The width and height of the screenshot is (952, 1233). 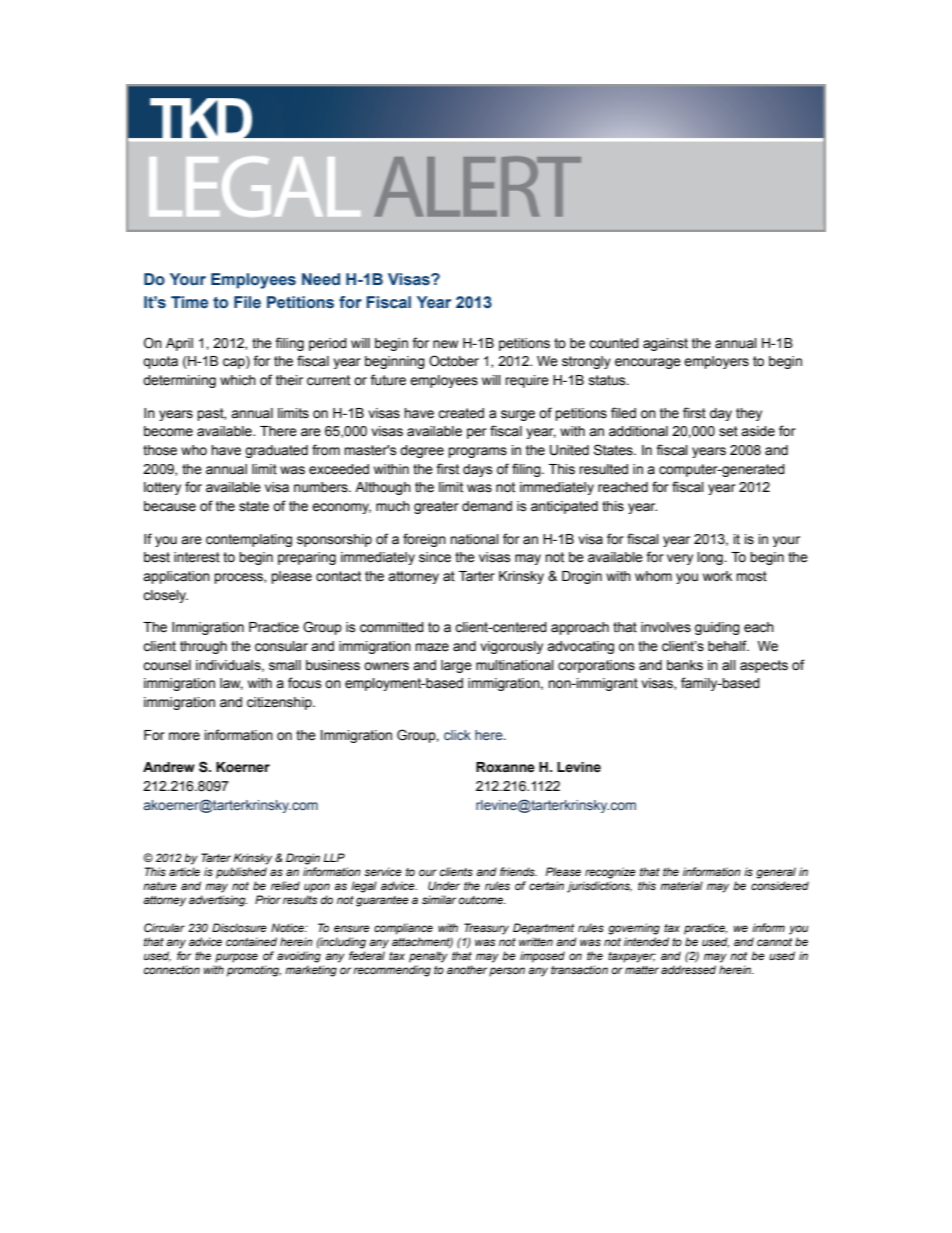 What do you see at coordinates (445, 344) in the screenshot?
I see `new` at bounding box center [445, 344].
